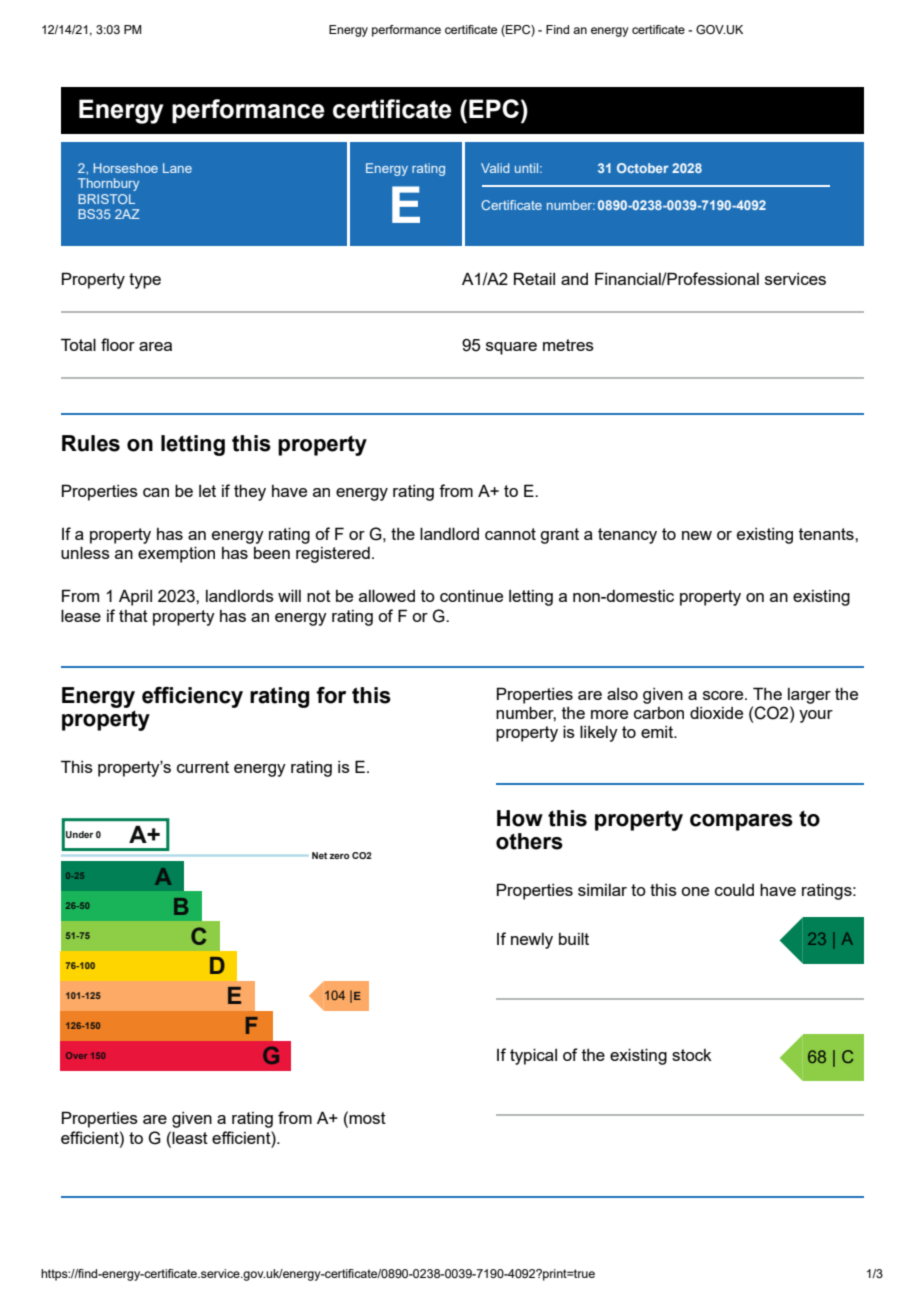 This page has height=1304, width=924. Describe the element at coordinates (724, 695) in the page. I see `score` at that location.
